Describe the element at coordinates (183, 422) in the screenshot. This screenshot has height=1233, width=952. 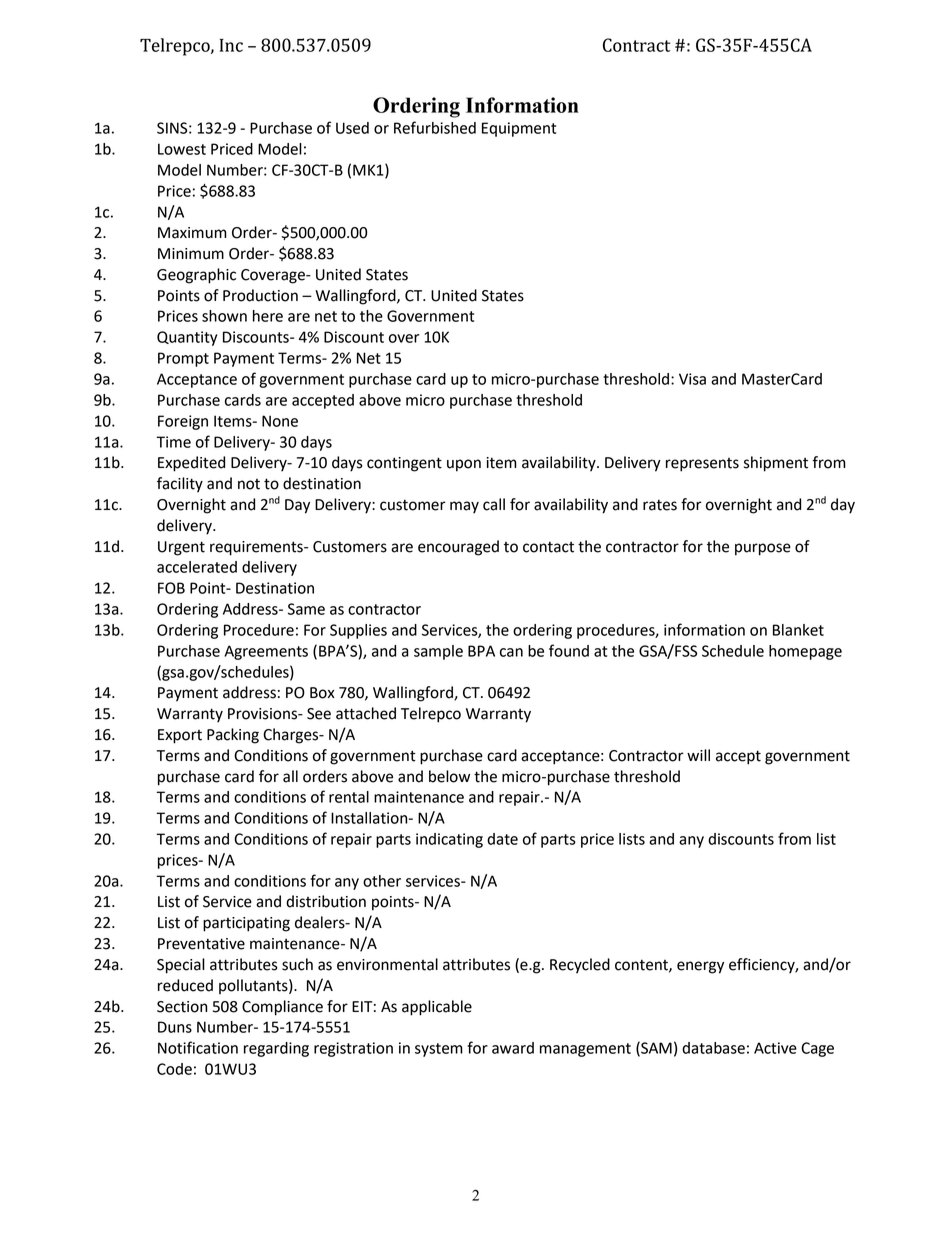
I see `Foreign` at that location.
